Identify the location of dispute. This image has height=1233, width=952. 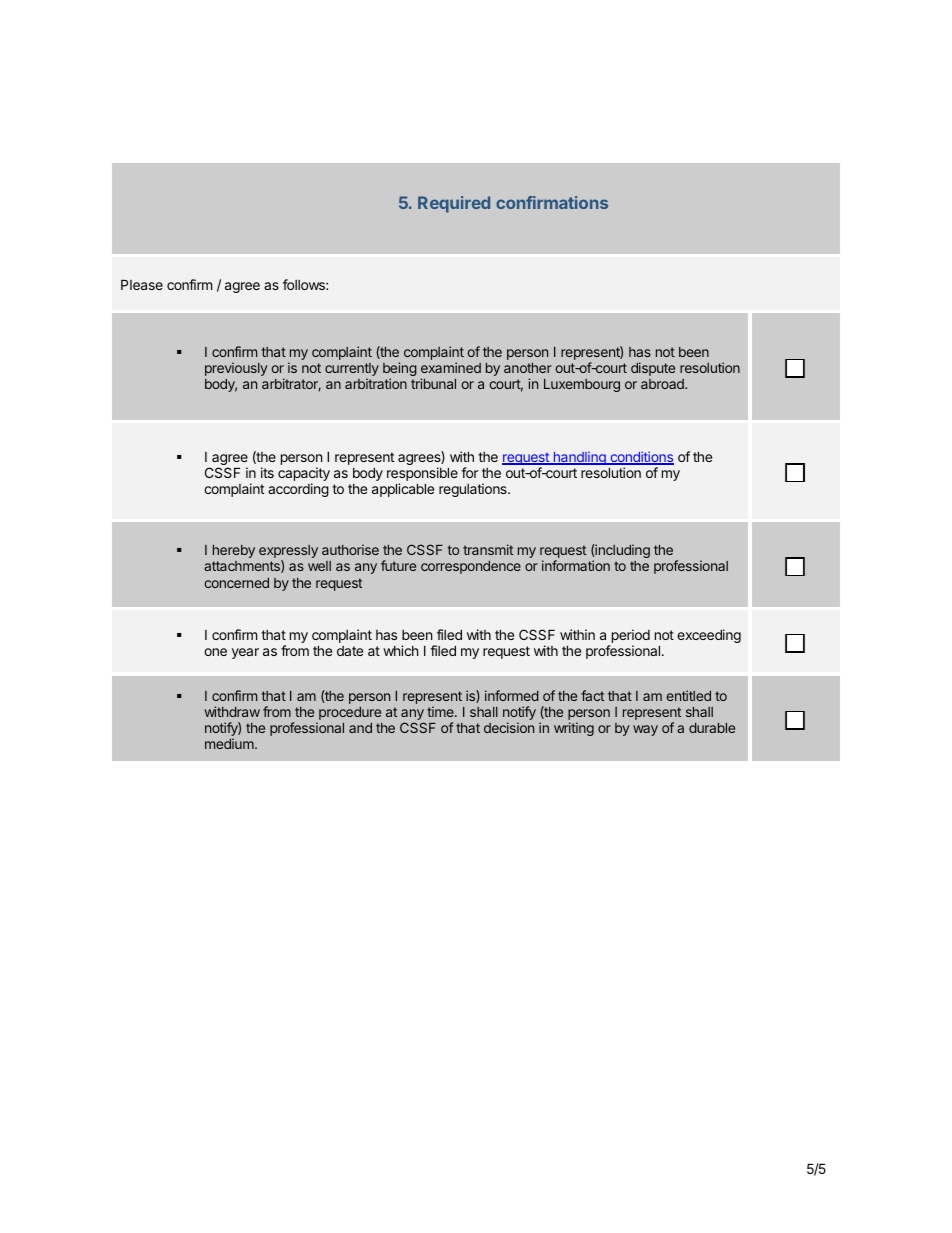
(653, 369).
